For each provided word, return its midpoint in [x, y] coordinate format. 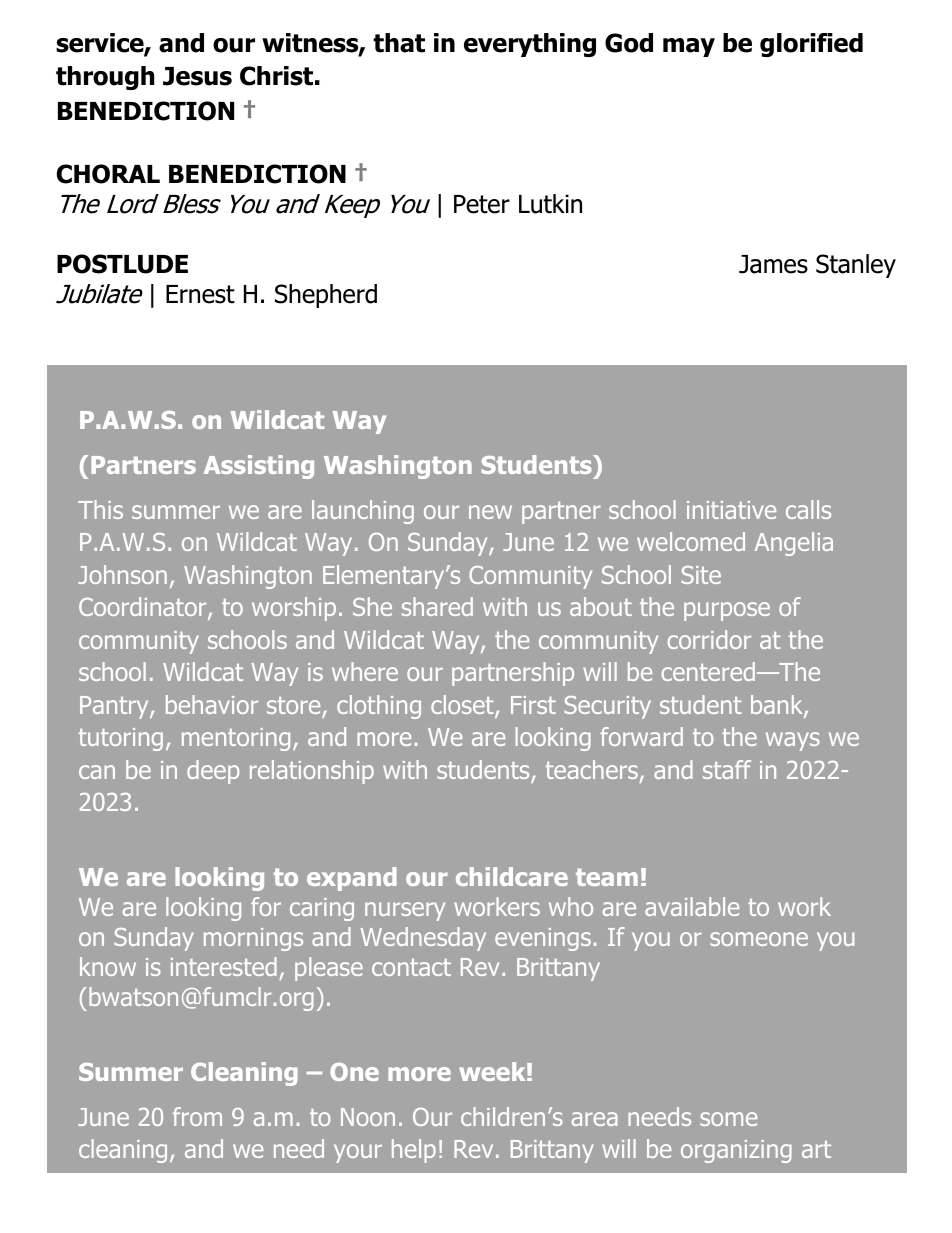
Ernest [200, 294]
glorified [811, 45]
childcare [512, 876]
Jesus [197, 76]
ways [793, 741]
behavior [212, 704]
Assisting [259, 467]
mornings [253, 939]
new [490, 512]
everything [530, 45]
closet [463, 706]
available [692, 906]
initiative [731, 510]
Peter [482, 204]
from [197, 1116]
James [773, 264]
